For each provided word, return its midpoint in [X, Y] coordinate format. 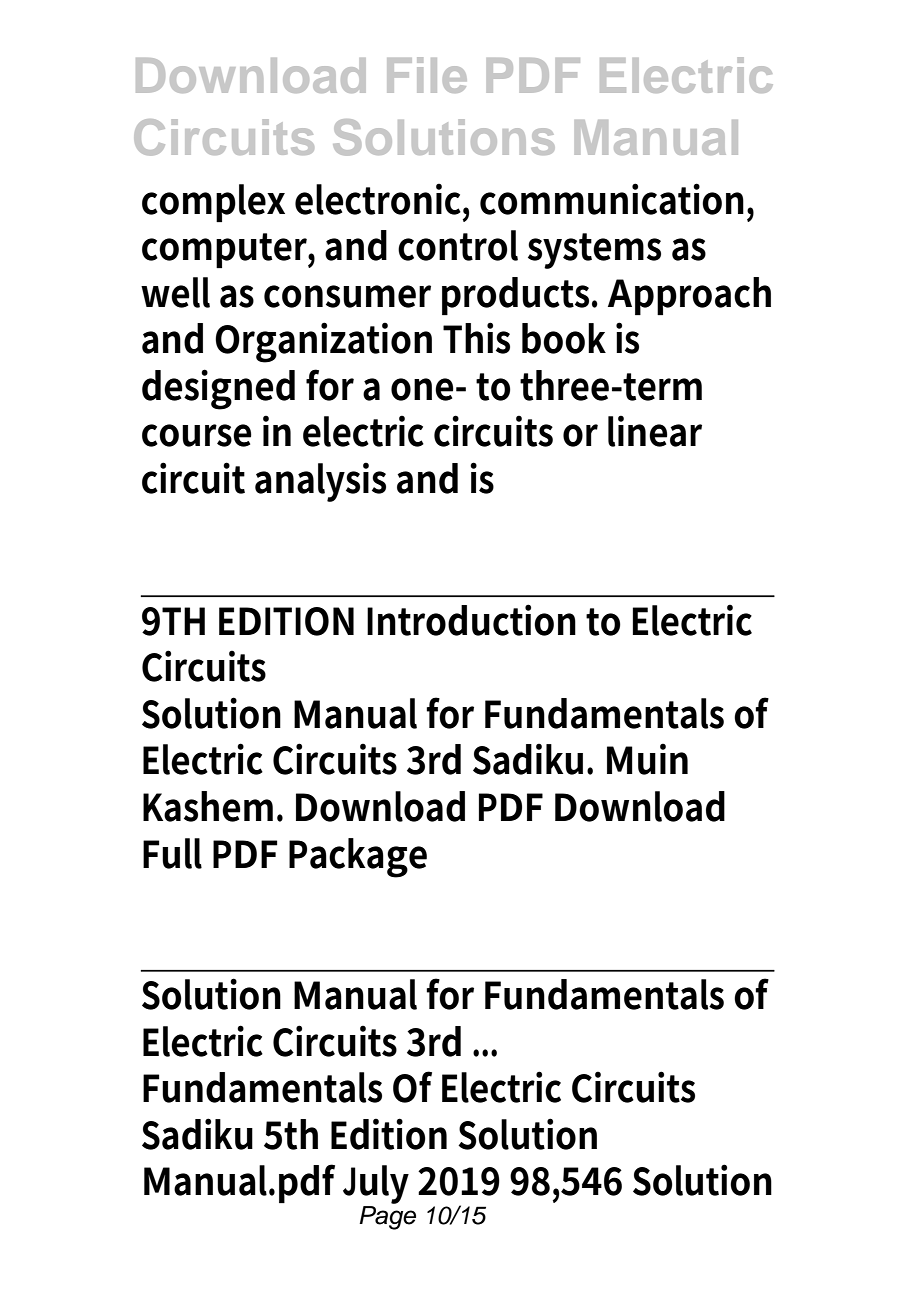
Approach [689, 296]
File [427, 75]
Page [387, 1216]
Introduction [471, 620]
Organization [323, 342]
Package [358, 858]
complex [213, 203]
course [197, 435]
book [564, 338]
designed [218, 389]
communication [612, 199]
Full [172, 853]
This [476, 338]
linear [655, 431]
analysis [320, 482]
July [376, 1184]
